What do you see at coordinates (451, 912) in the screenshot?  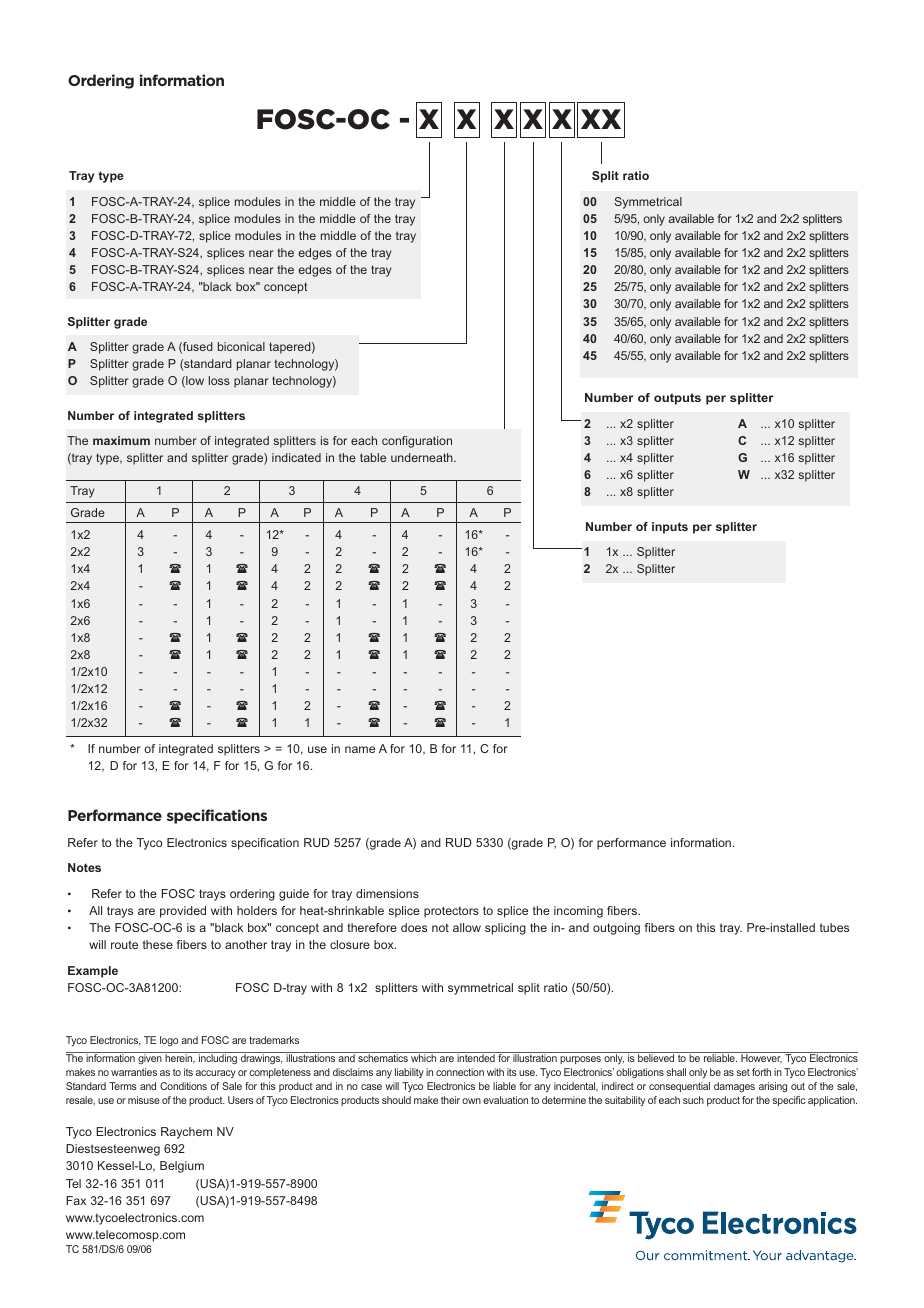 I see `protectors` at bounding box center [451, 912].
